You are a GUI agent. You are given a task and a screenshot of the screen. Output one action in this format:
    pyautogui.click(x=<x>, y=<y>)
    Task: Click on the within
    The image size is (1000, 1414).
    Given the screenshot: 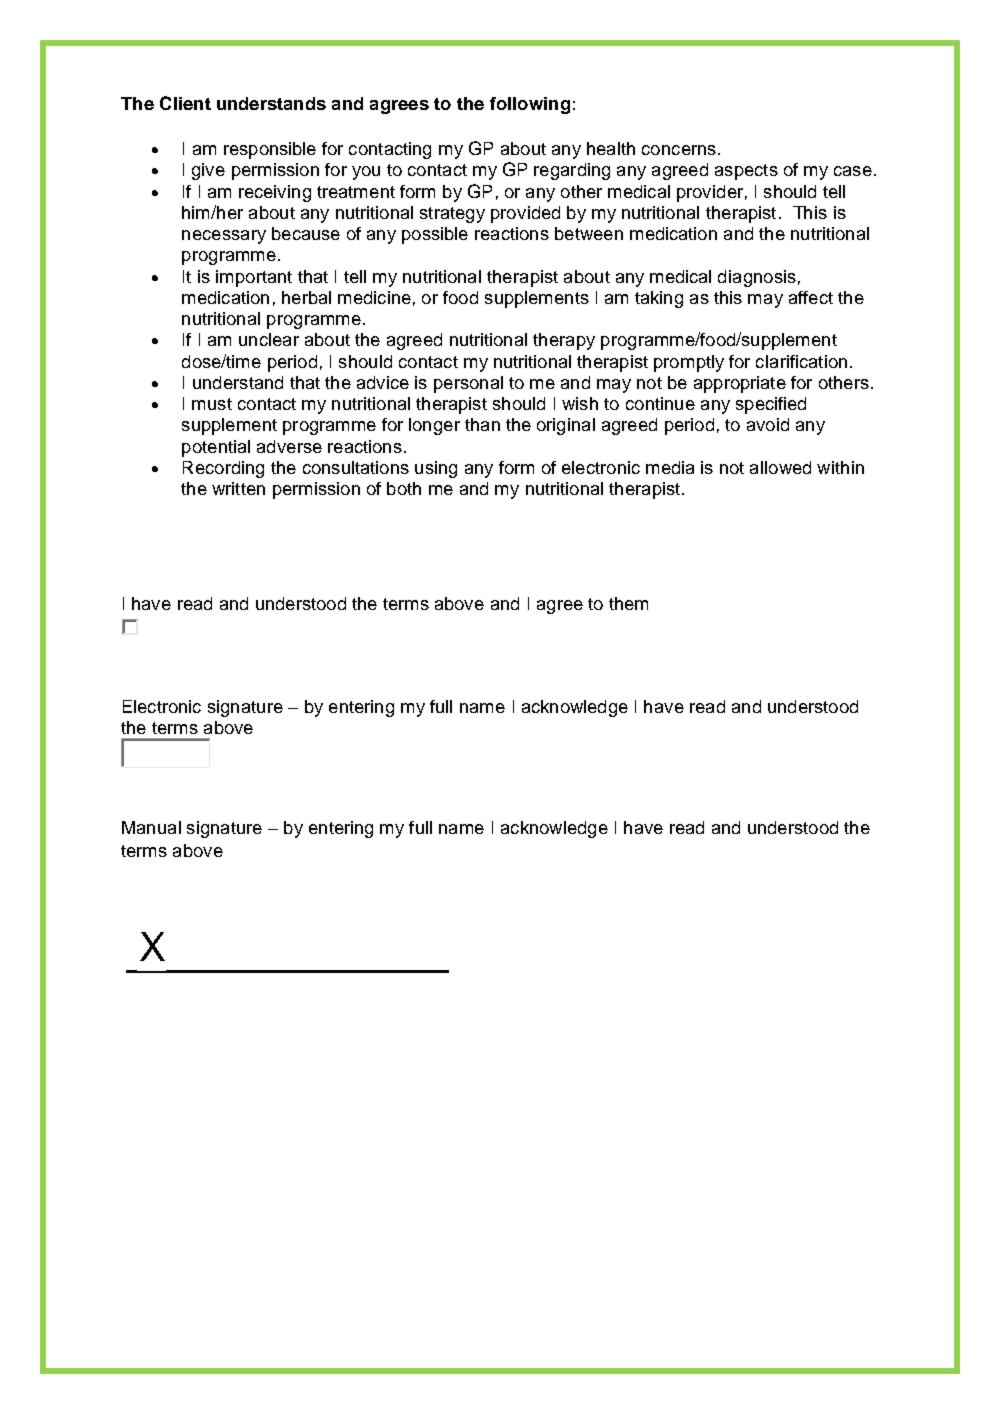 What is the action you would take?
    pyautogui.click(x=840, y=467)
